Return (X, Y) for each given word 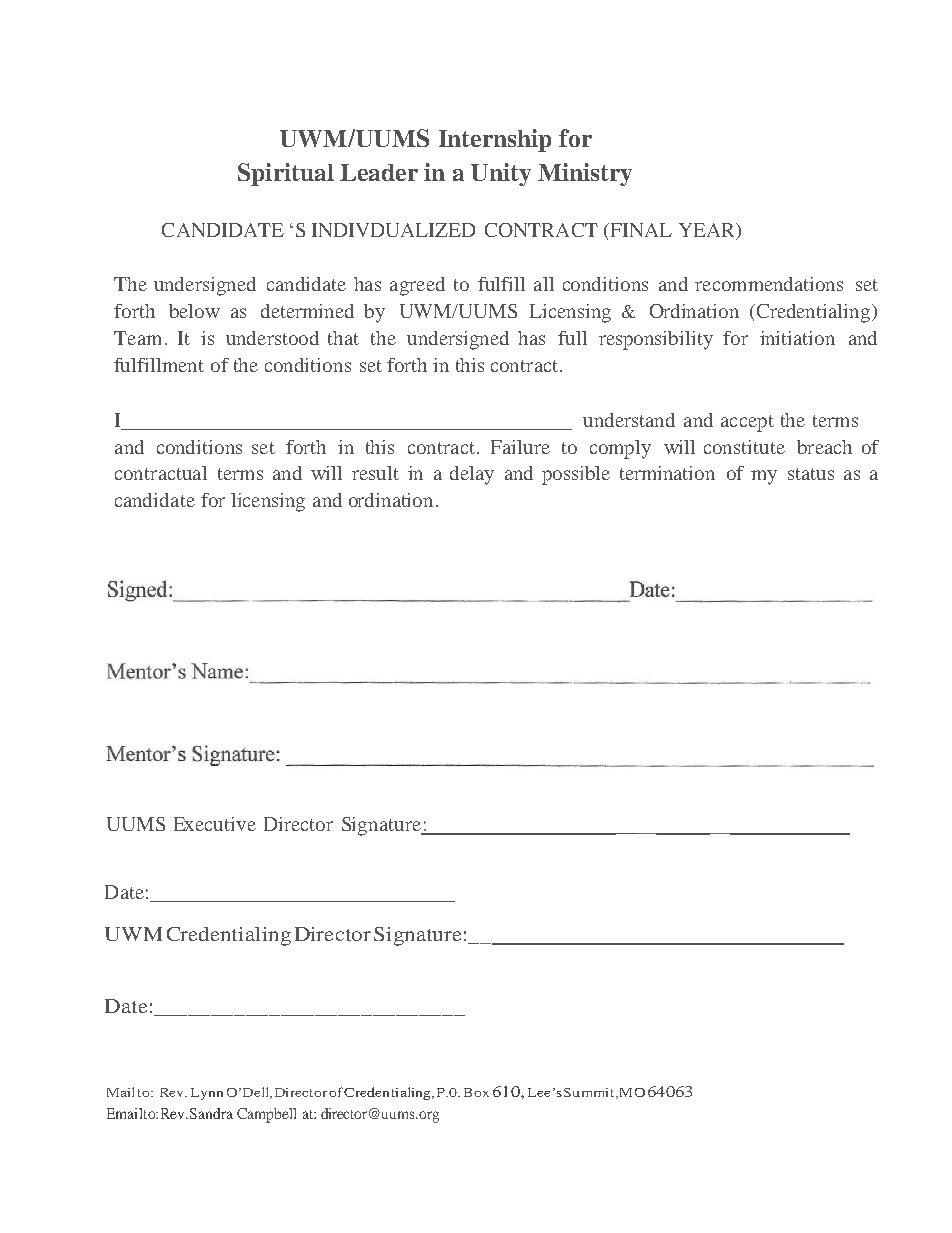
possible (576, 475)
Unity (501, 174)
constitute (744, 447)
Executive (215, 824)
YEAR (708, 231)
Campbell (266, 1115)
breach (824, 447)
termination (667, 473)
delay (472, 475)
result (375, 473)
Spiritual (286, 174)
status (811, 474)
